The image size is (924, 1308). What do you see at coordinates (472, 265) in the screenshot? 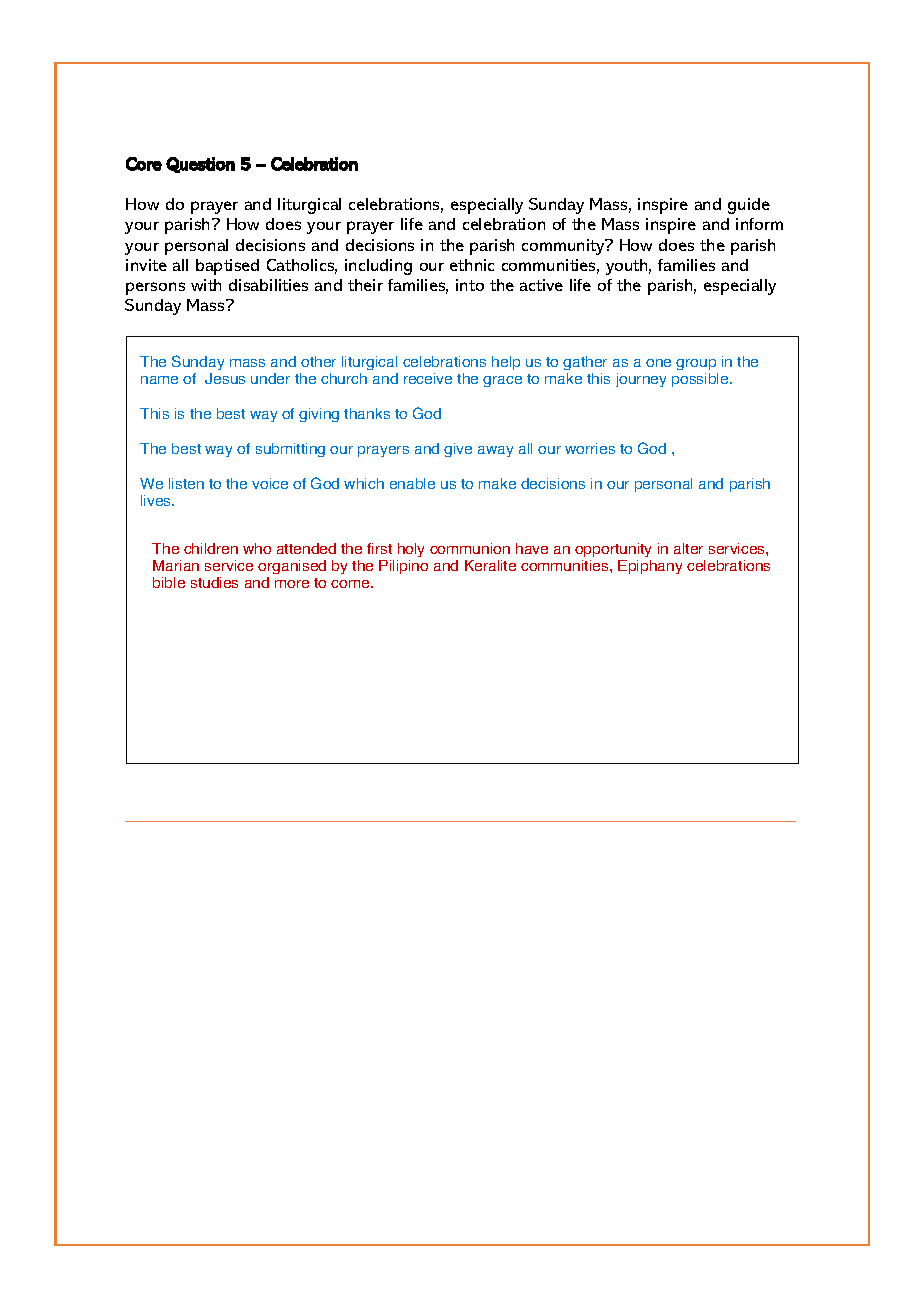
I see `ethnic` at bounding box center [472, 265].
